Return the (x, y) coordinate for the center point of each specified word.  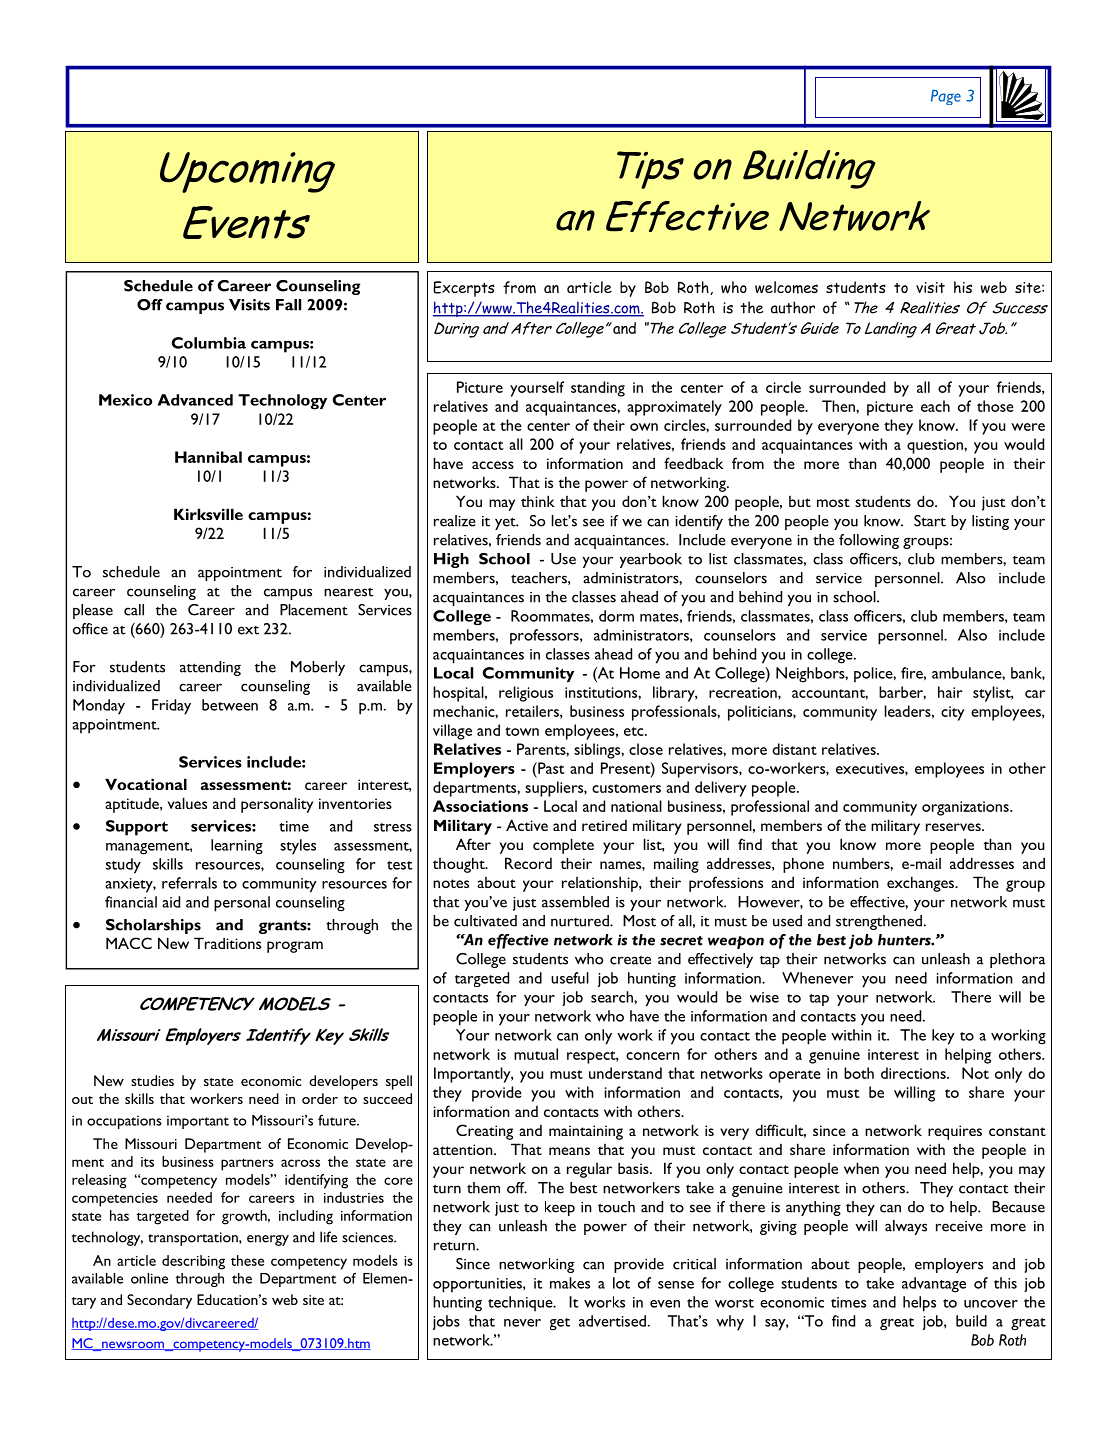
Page (946, 97)
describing (193, 1262)
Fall (288, 305)
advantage (934, 1285)
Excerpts (464, 289)
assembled (575, 902)
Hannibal (208, 457)
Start (930, 521)
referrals (189, 883)
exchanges (921, 884)
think (538, 501)
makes (570, 1283)
